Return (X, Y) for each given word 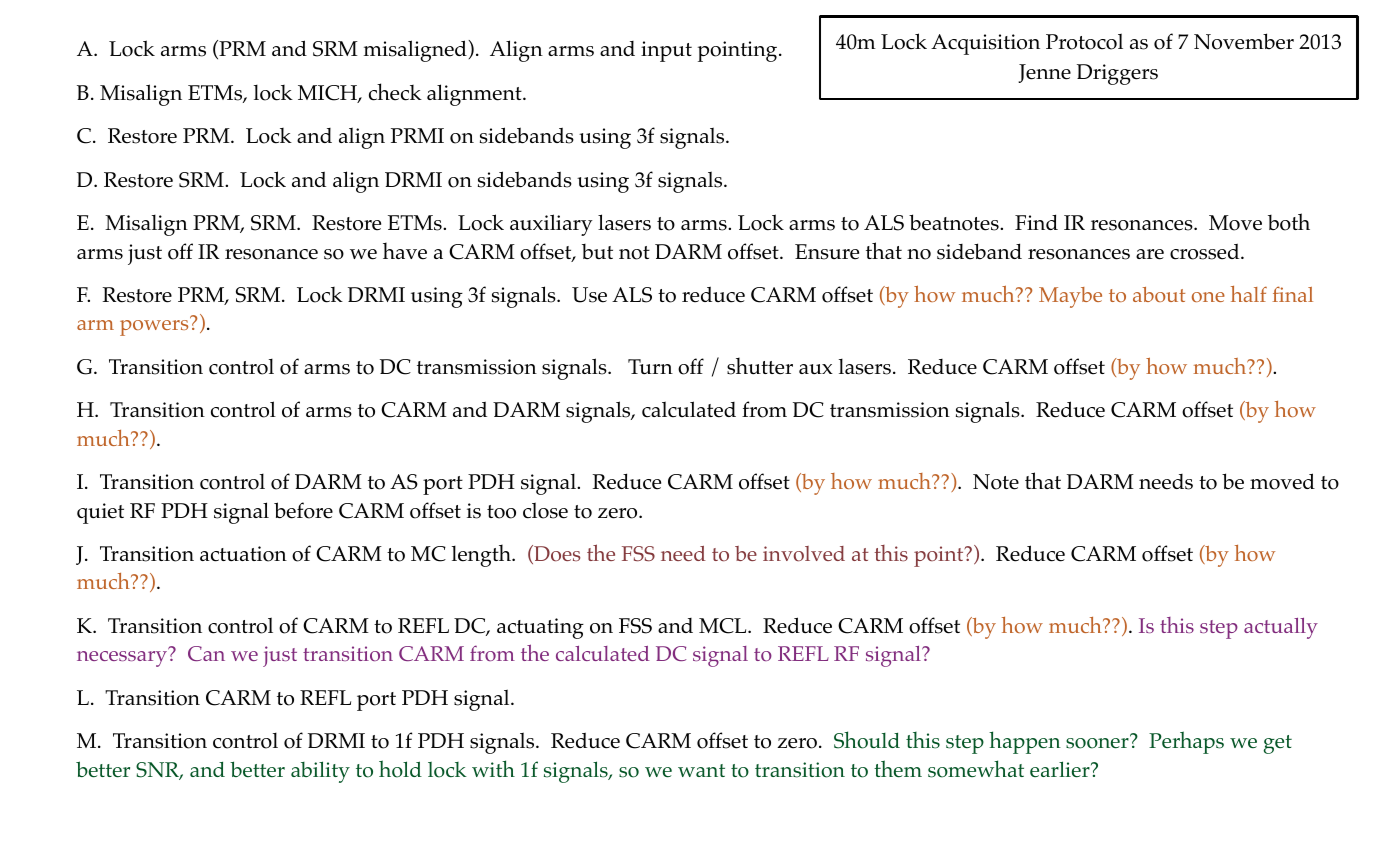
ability (320, 772)
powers (154, 328)
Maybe (1070, 297)
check (395, 92)
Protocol (1084, 41)
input (666, 51)
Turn (650, 366)
